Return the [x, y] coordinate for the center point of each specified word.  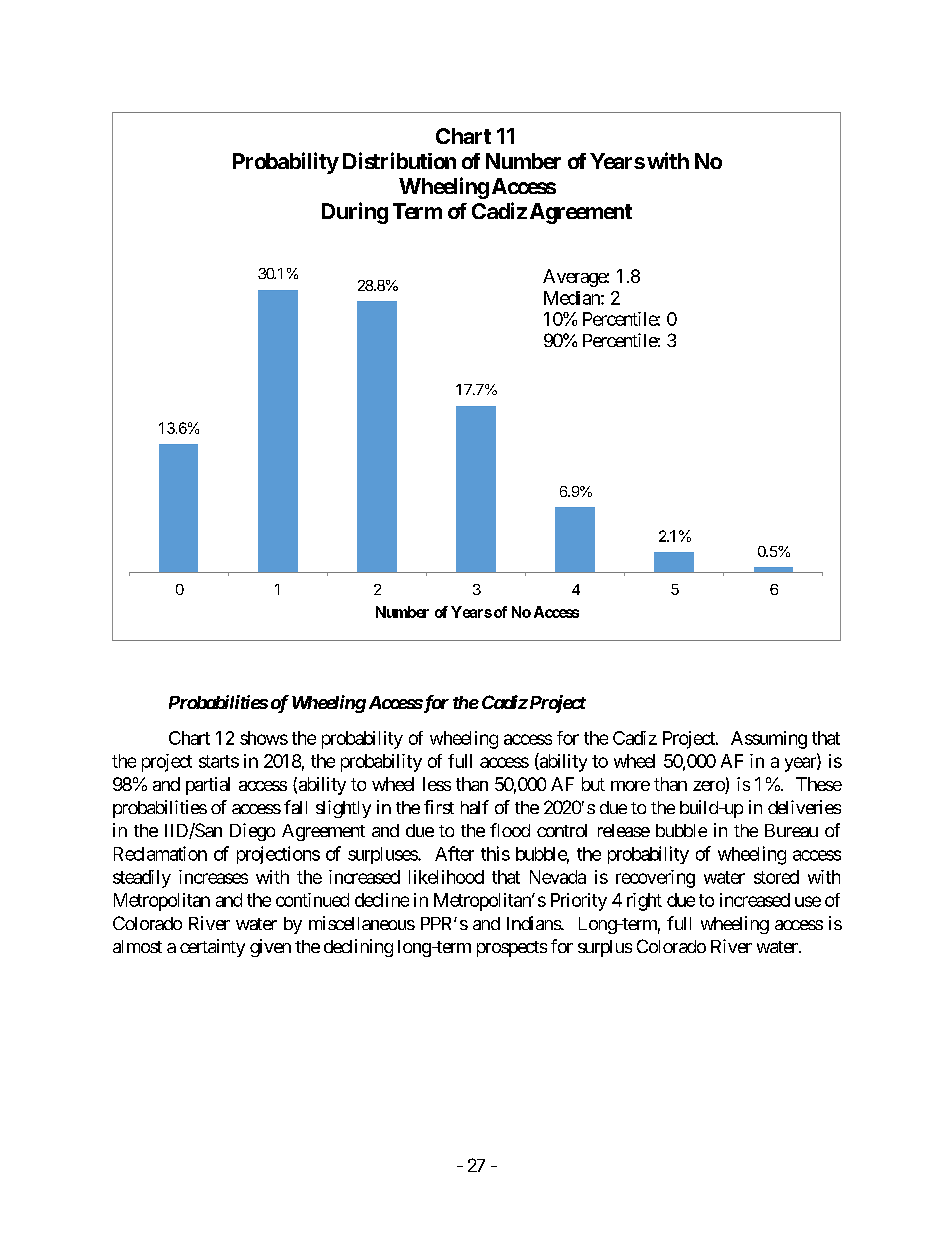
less [437, 784]
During [355, 213]
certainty [212, 948]
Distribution [399, 160]
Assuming [769, 740]
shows [264, 738]
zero [709, 787]
